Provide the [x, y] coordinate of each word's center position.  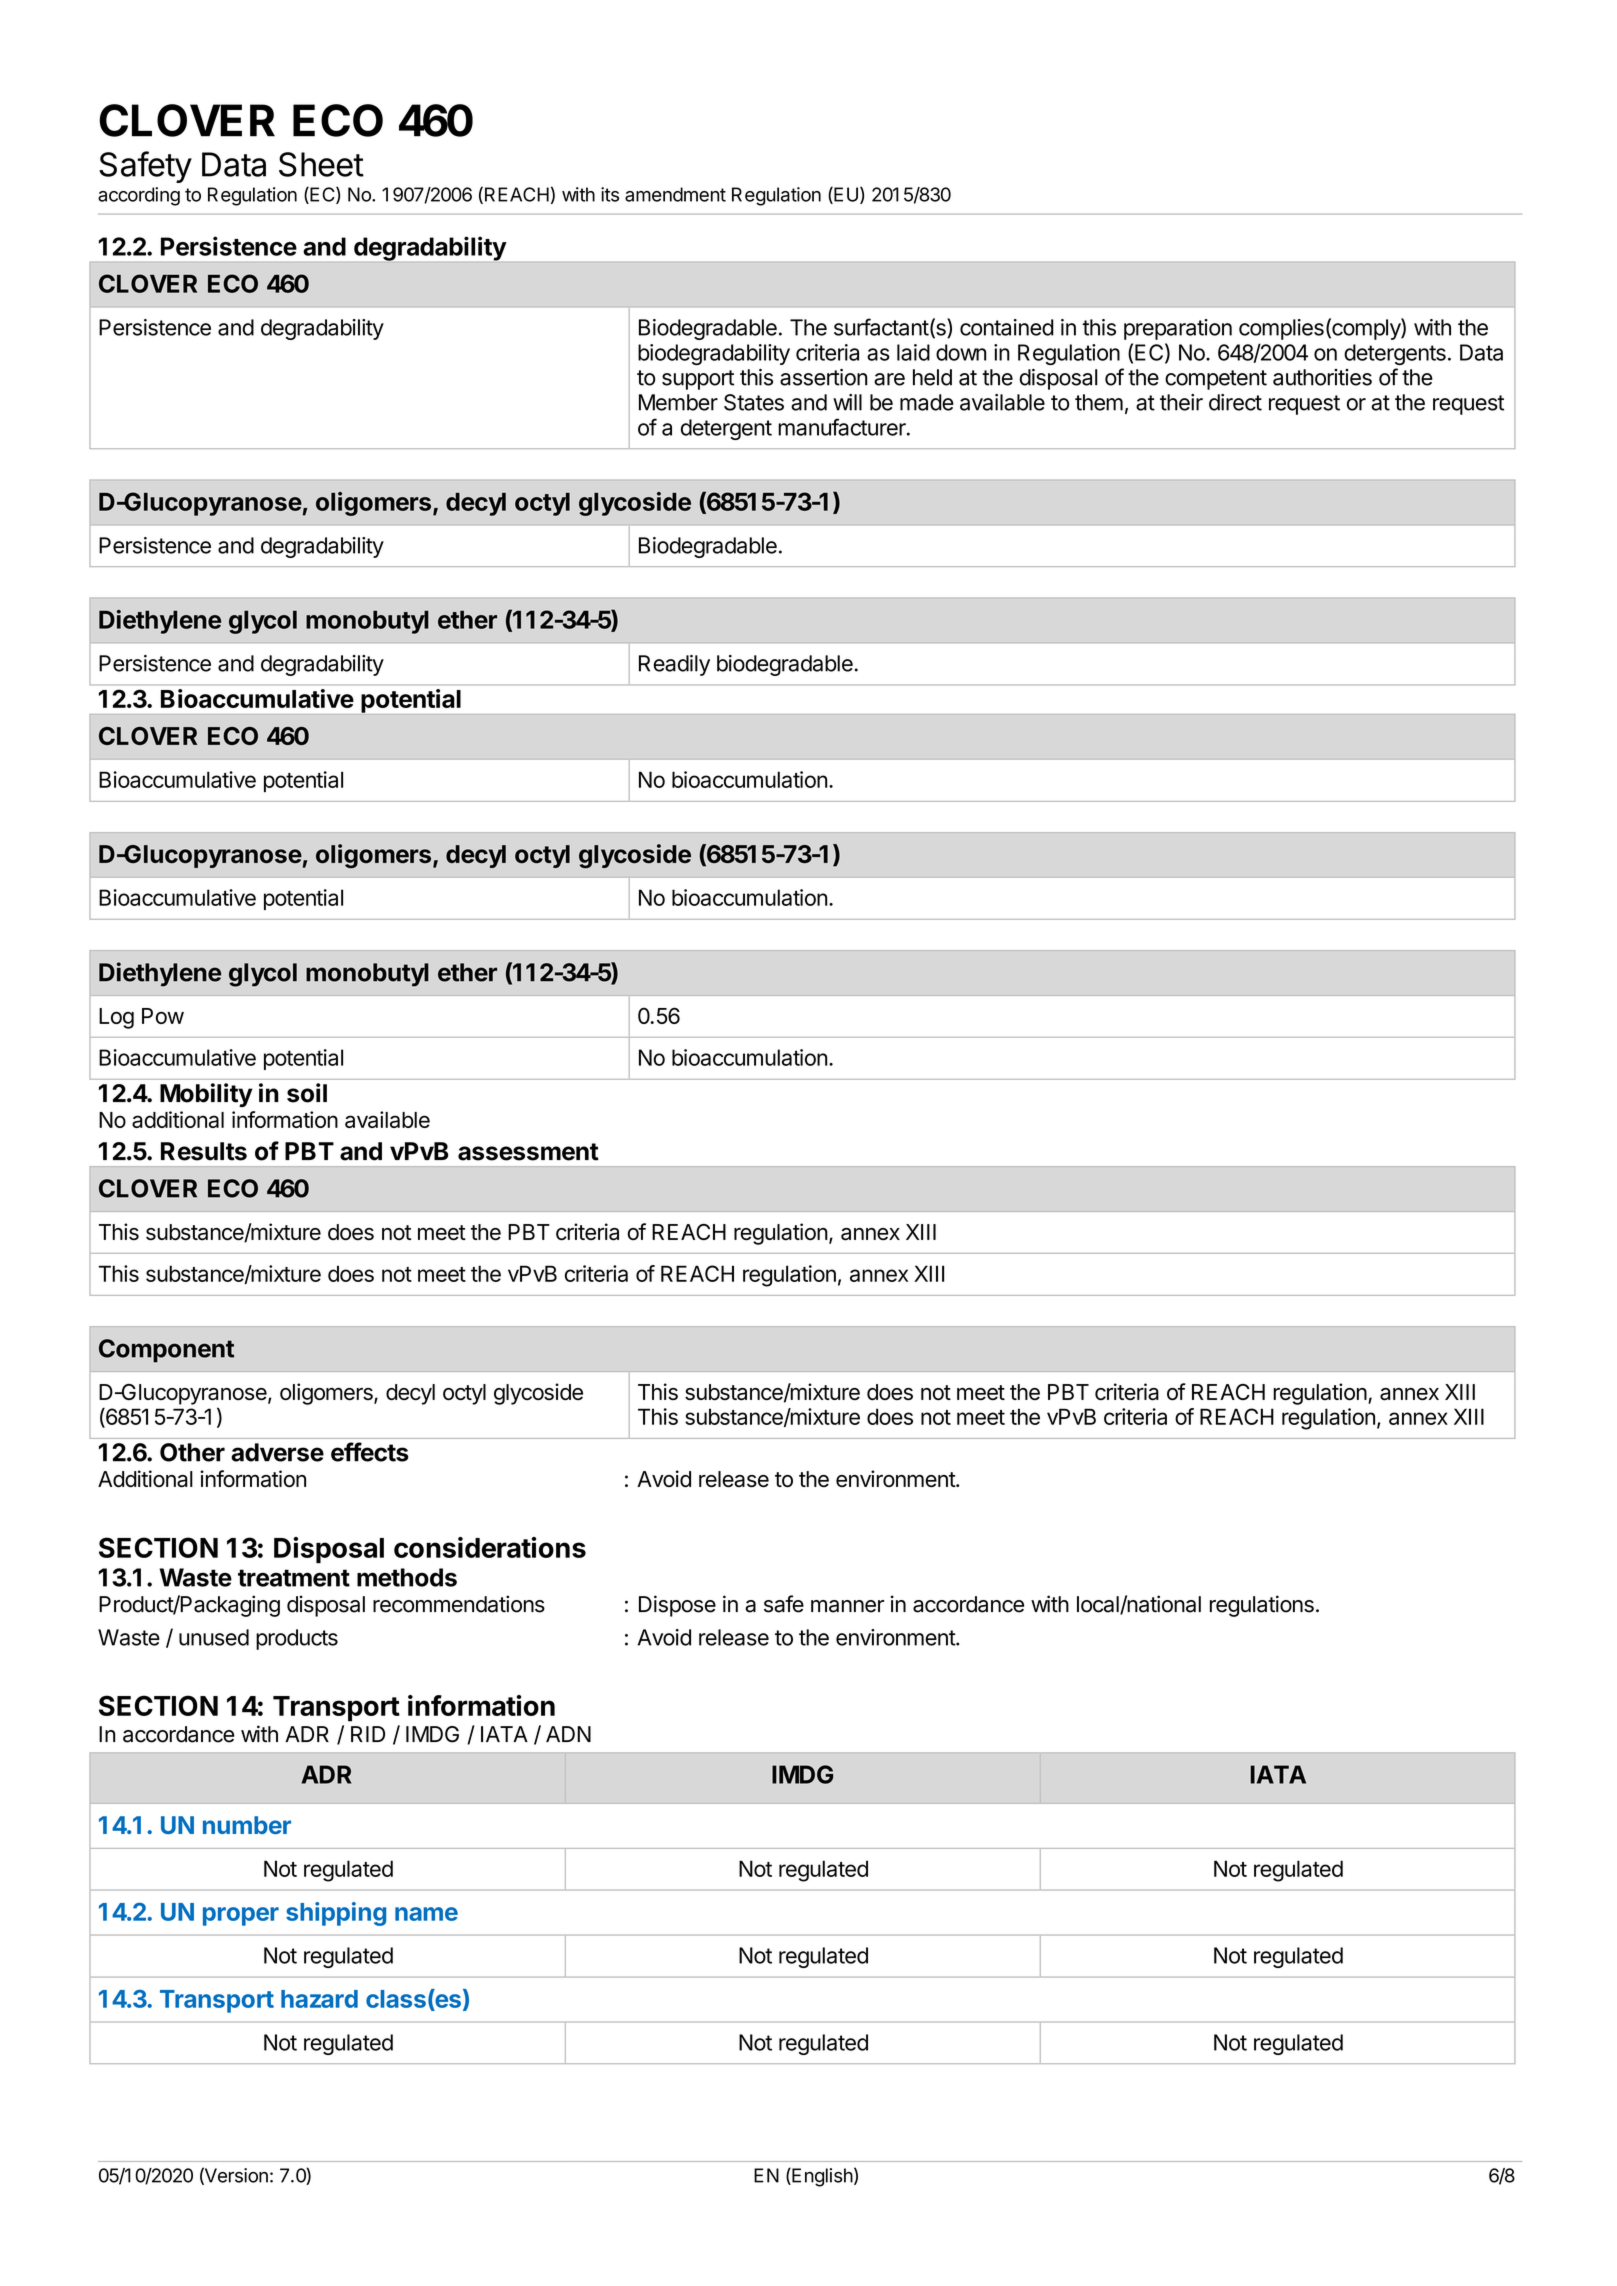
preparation [1178, 329]
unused [214, 1637]
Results [204, 1151]
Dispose [677, 1606]
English [821, 2177]
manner [847, 1606]
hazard [319, 1999]
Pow [163, 1016]
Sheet [321, 164]
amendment [675, 194]
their [1181, 402]
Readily [674, 665]
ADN [568, 1734]
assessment [528, 1152]
